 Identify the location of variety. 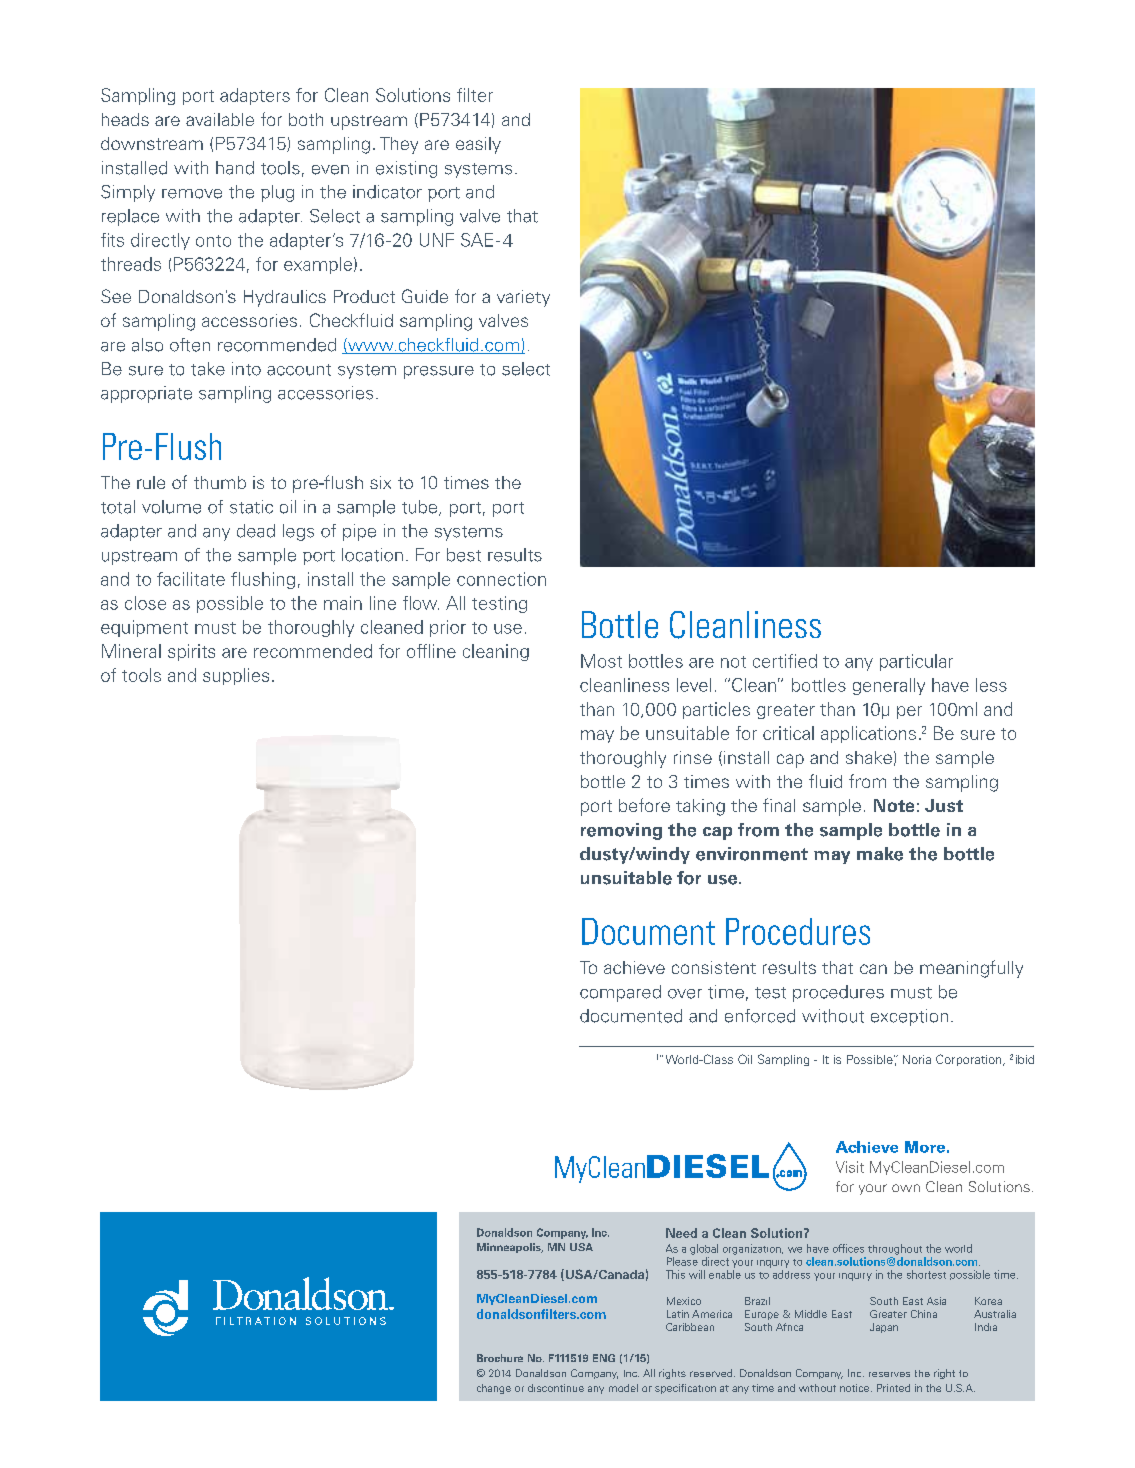
(523, 298).
